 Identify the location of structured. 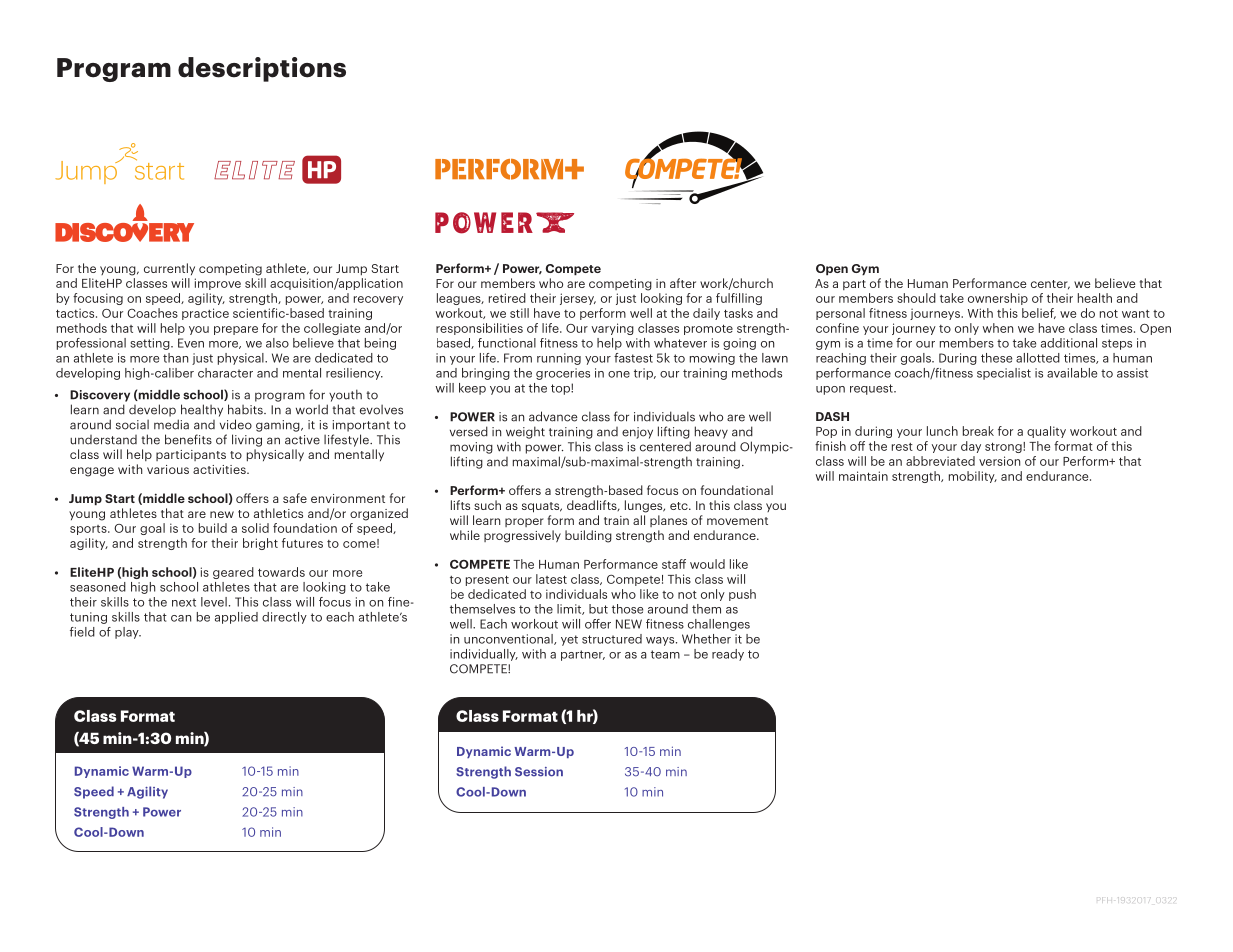
(612, 639).
